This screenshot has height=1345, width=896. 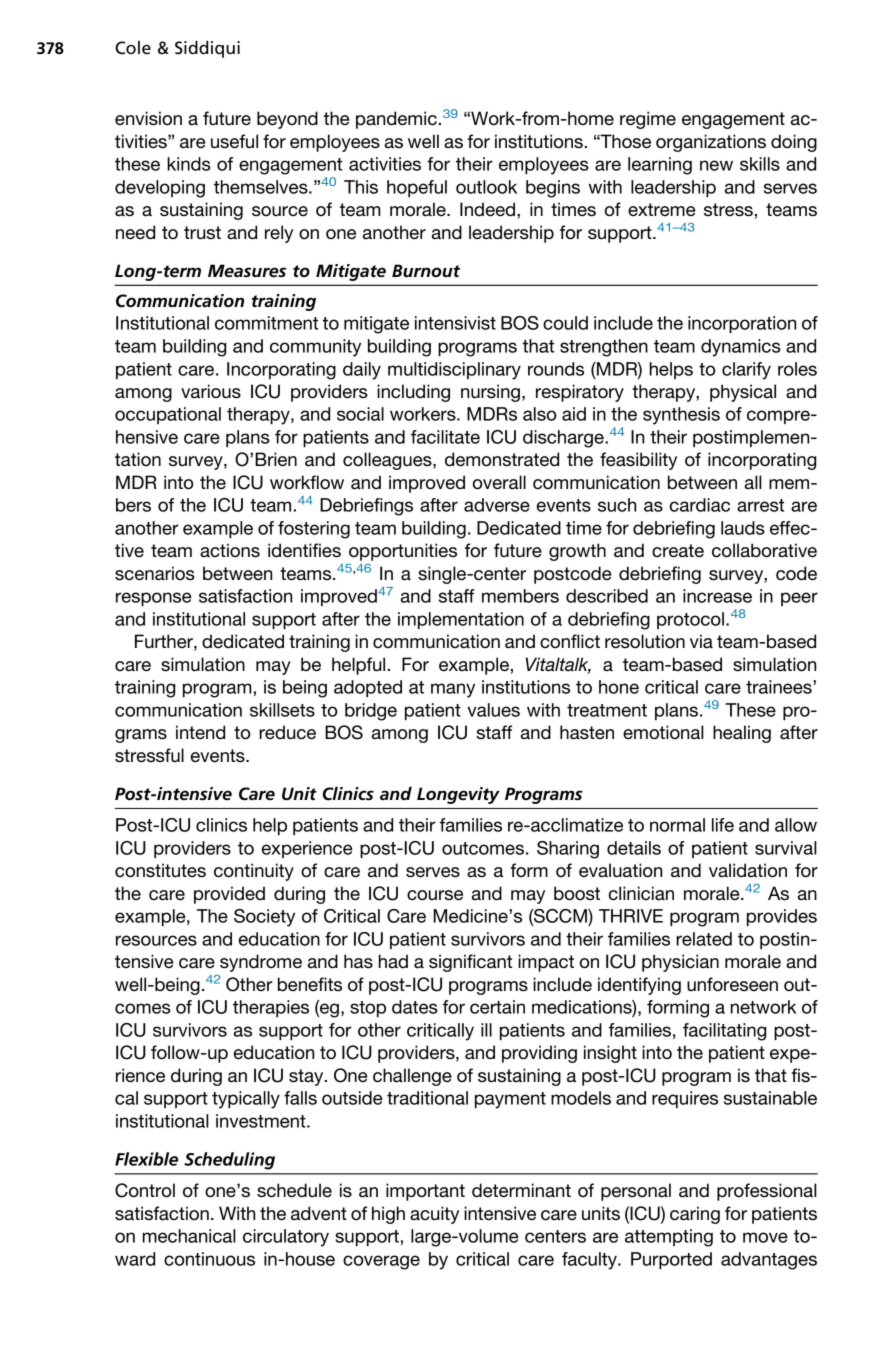 I want to click on course, so click(x=435, y=895).
